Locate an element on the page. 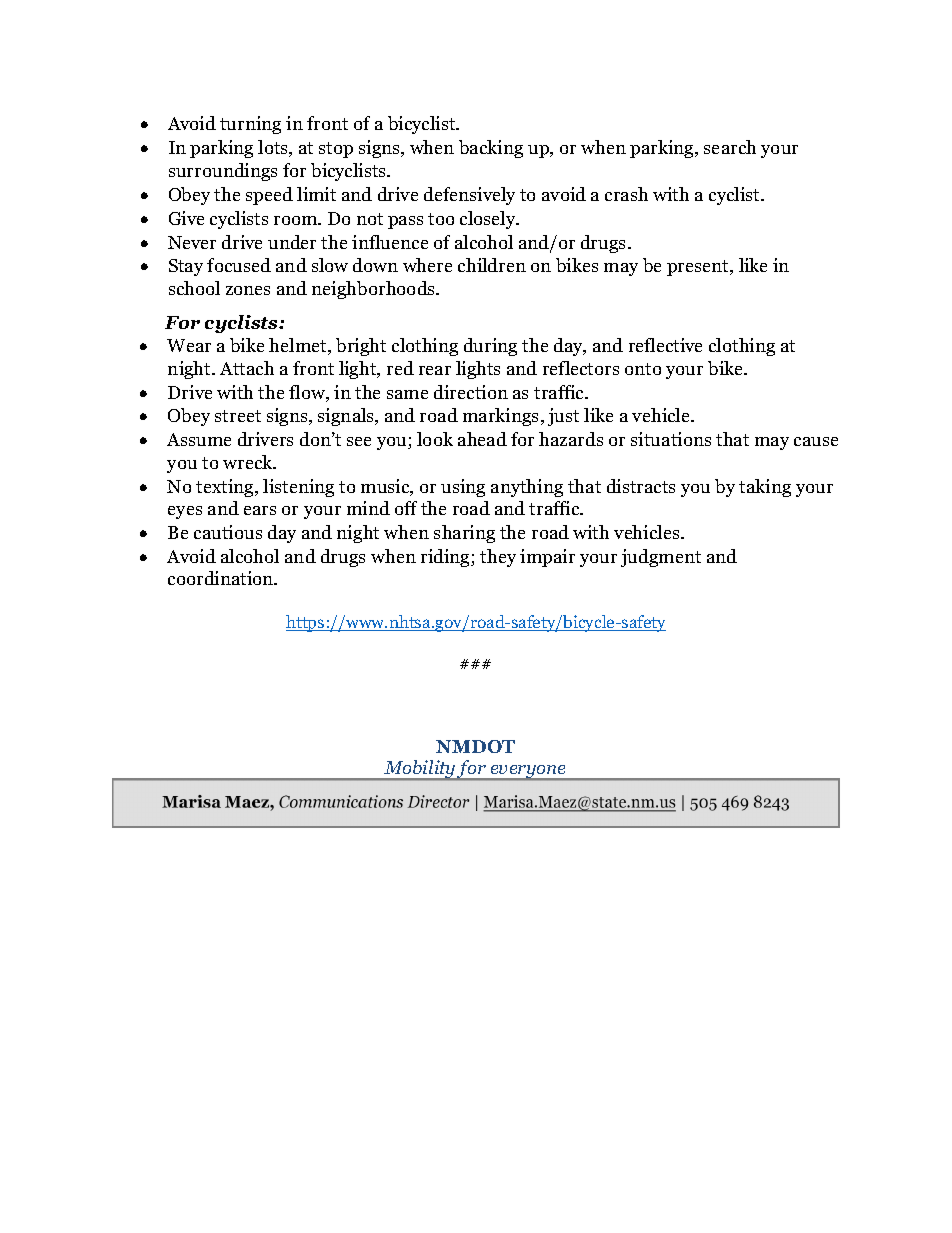 This page has height=1233, width=952. they is located at coordinates (498, 558).
